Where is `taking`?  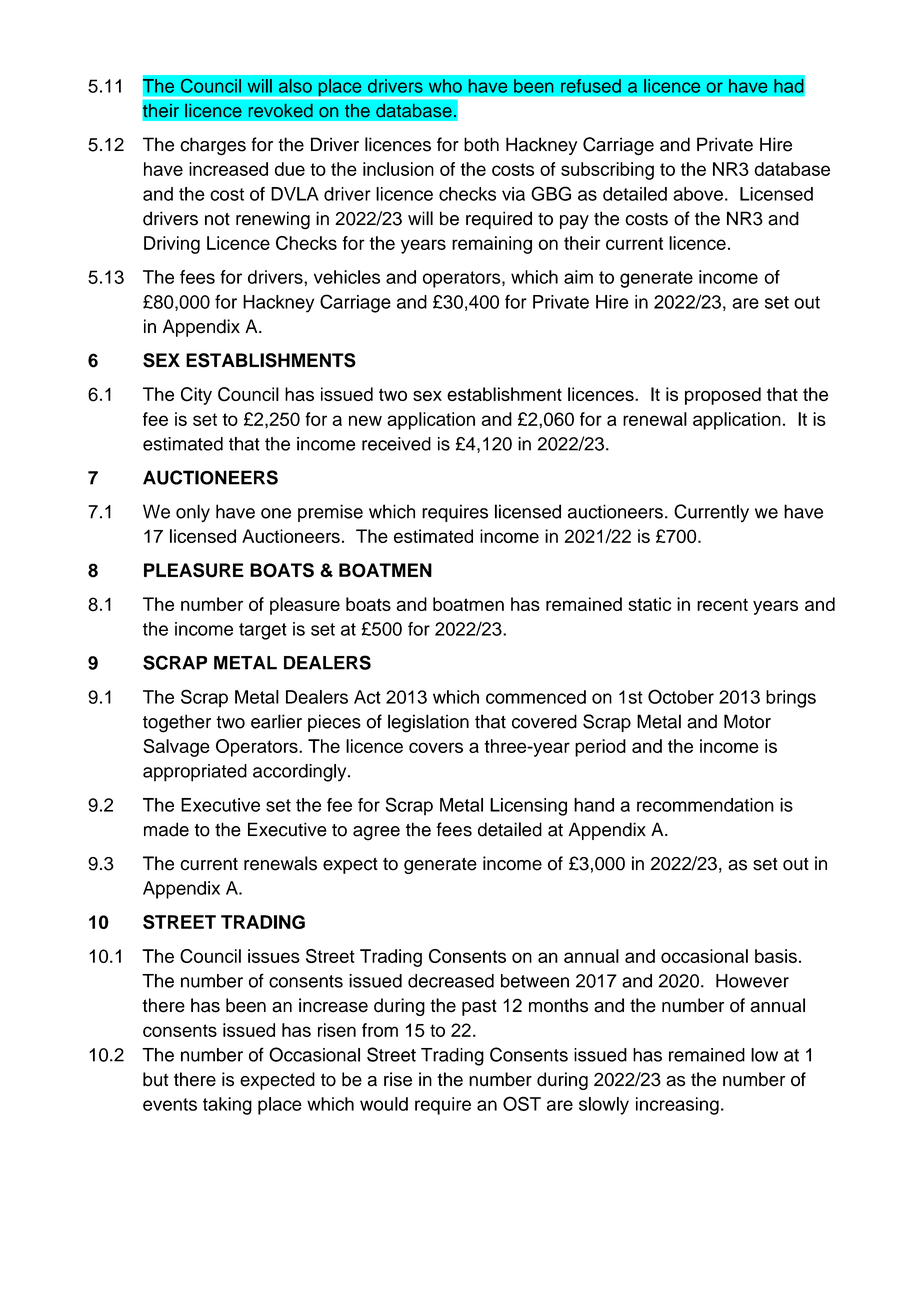 taking is located at coordinates (227, 1106).
